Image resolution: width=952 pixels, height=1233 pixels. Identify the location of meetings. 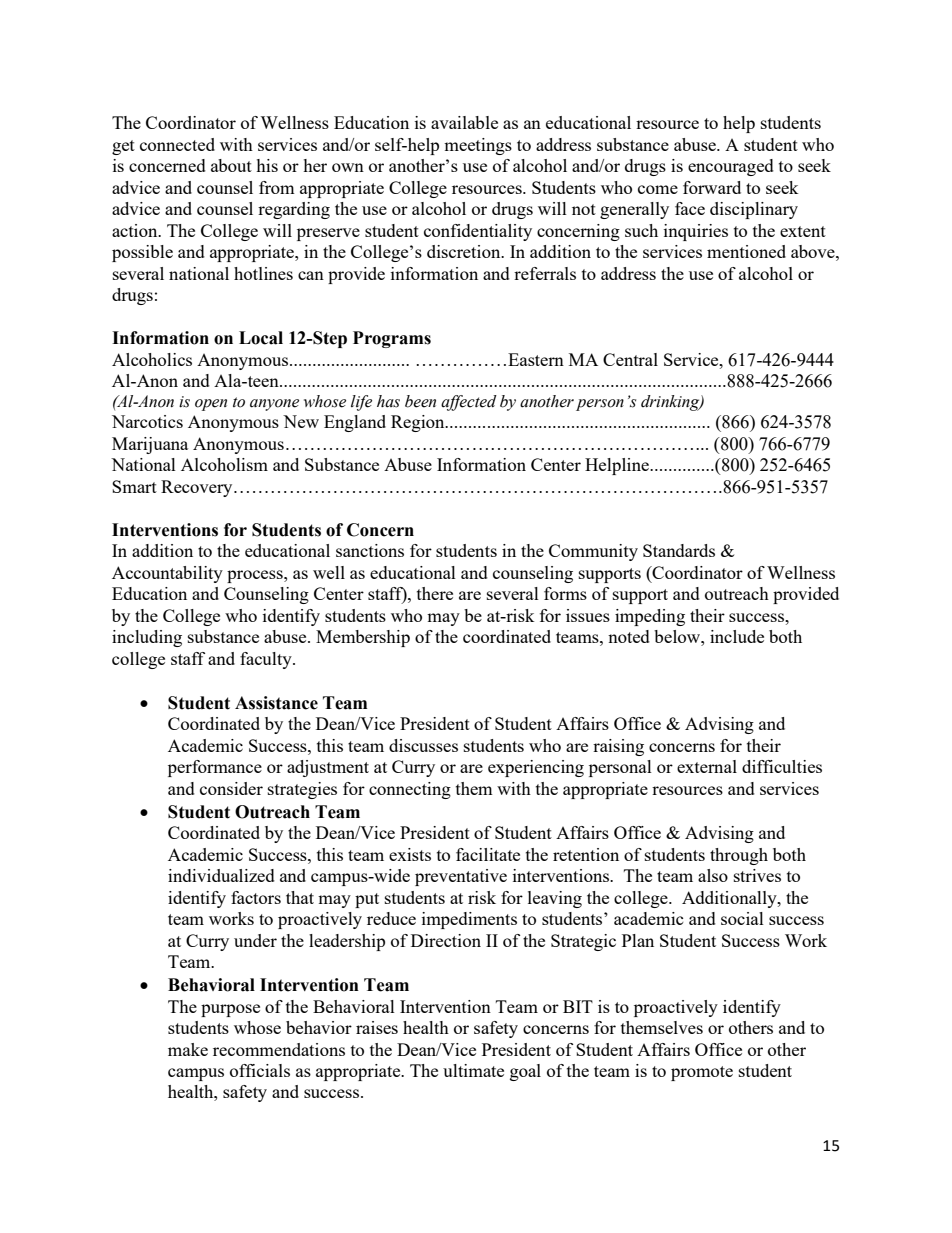
(478, 146).
